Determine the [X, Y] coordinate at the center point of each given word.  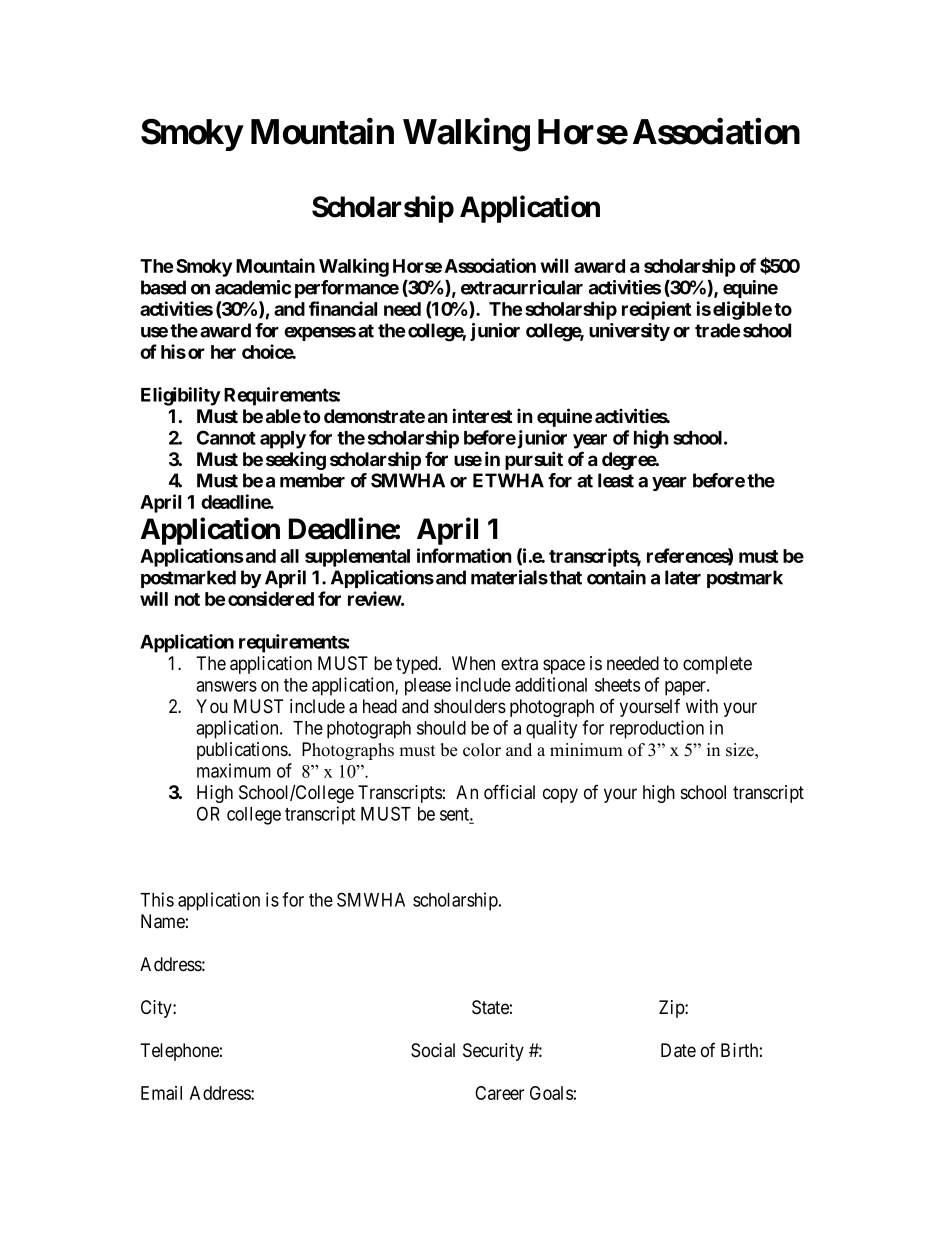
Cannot [226, 437]
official [509, 792]
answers [226, 686]
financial [343, 308]
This [157, 899]
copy [560, 795]
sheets [617, 685]
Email [161, 1093]
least [616, 480]
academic [253, 287]
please [428, 687]
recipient [656, 310]
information [464, 555]
